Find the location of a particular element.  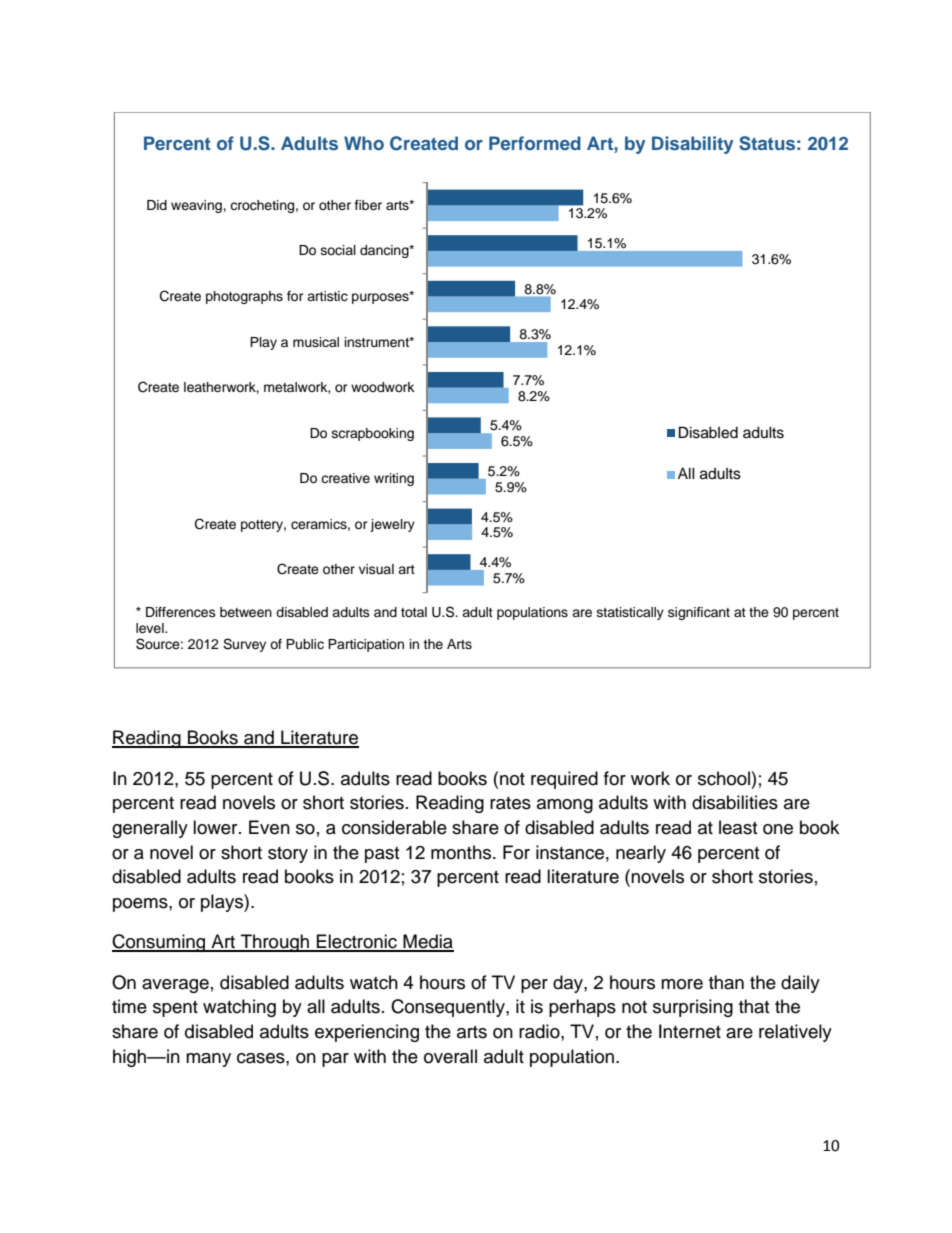

weaving is located at coordinates (197, 206).
